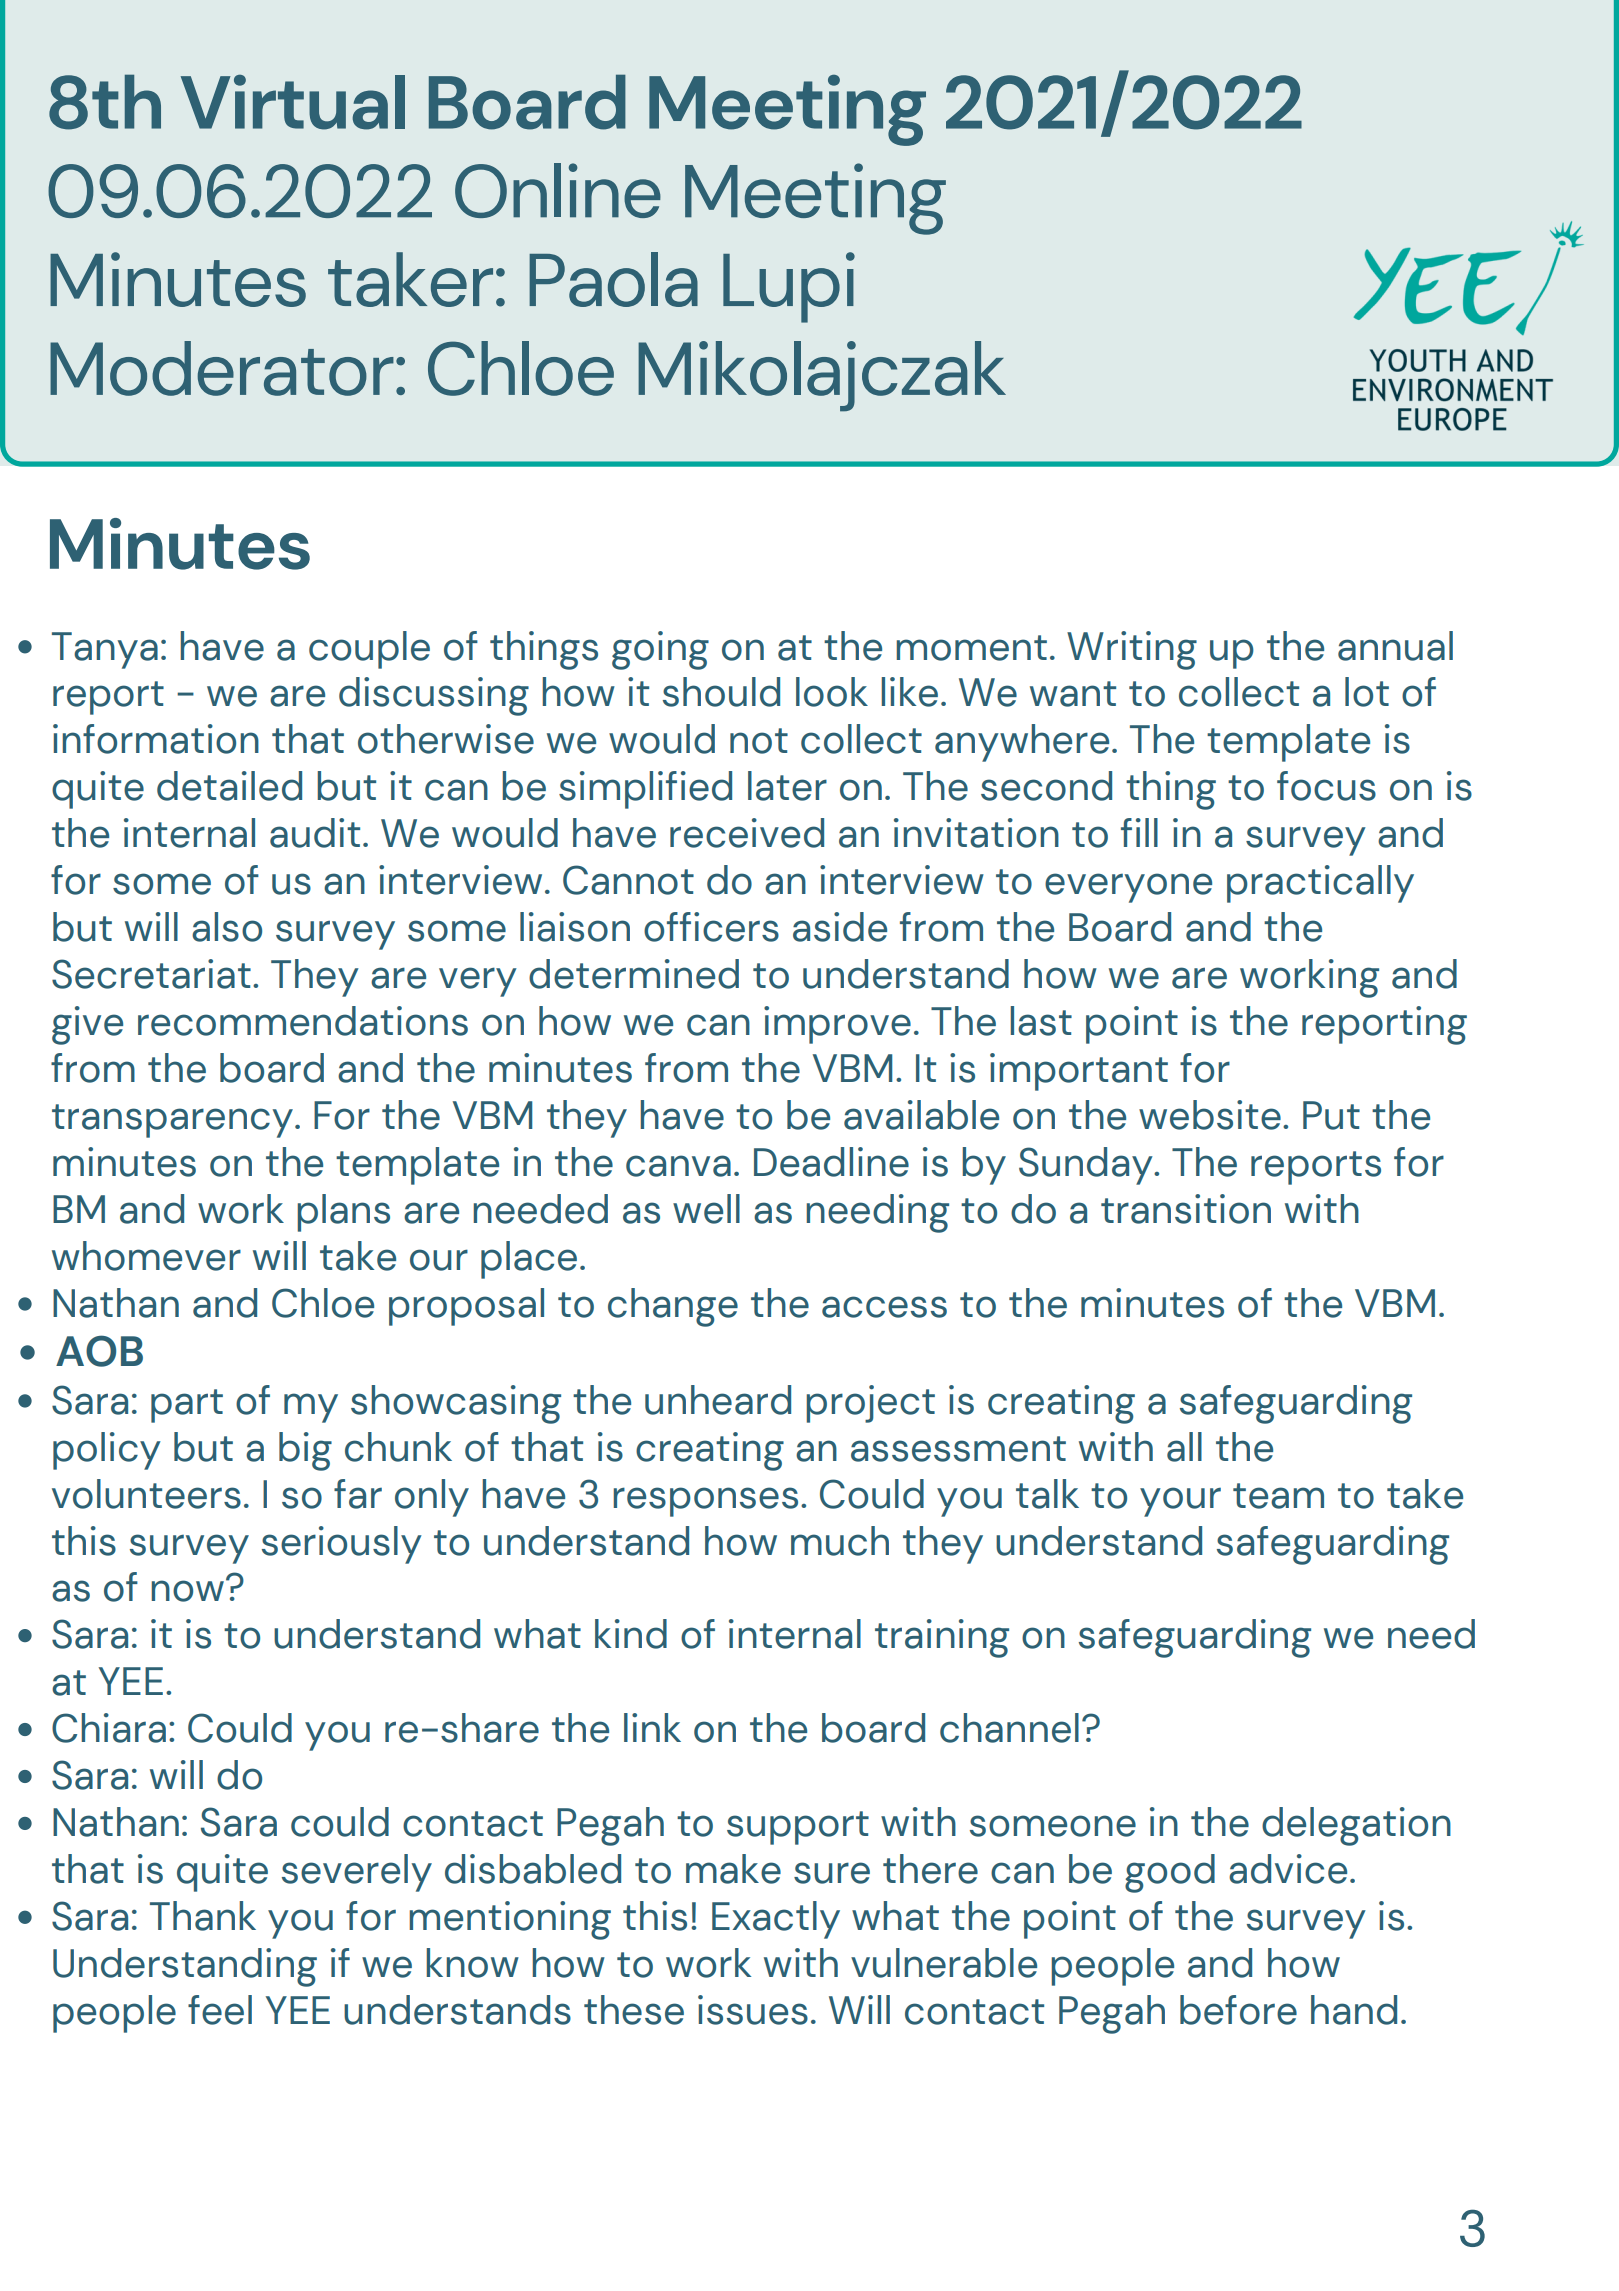  Describe the element at coordinates (305, 1451) in the page. I see `big` at that location.
